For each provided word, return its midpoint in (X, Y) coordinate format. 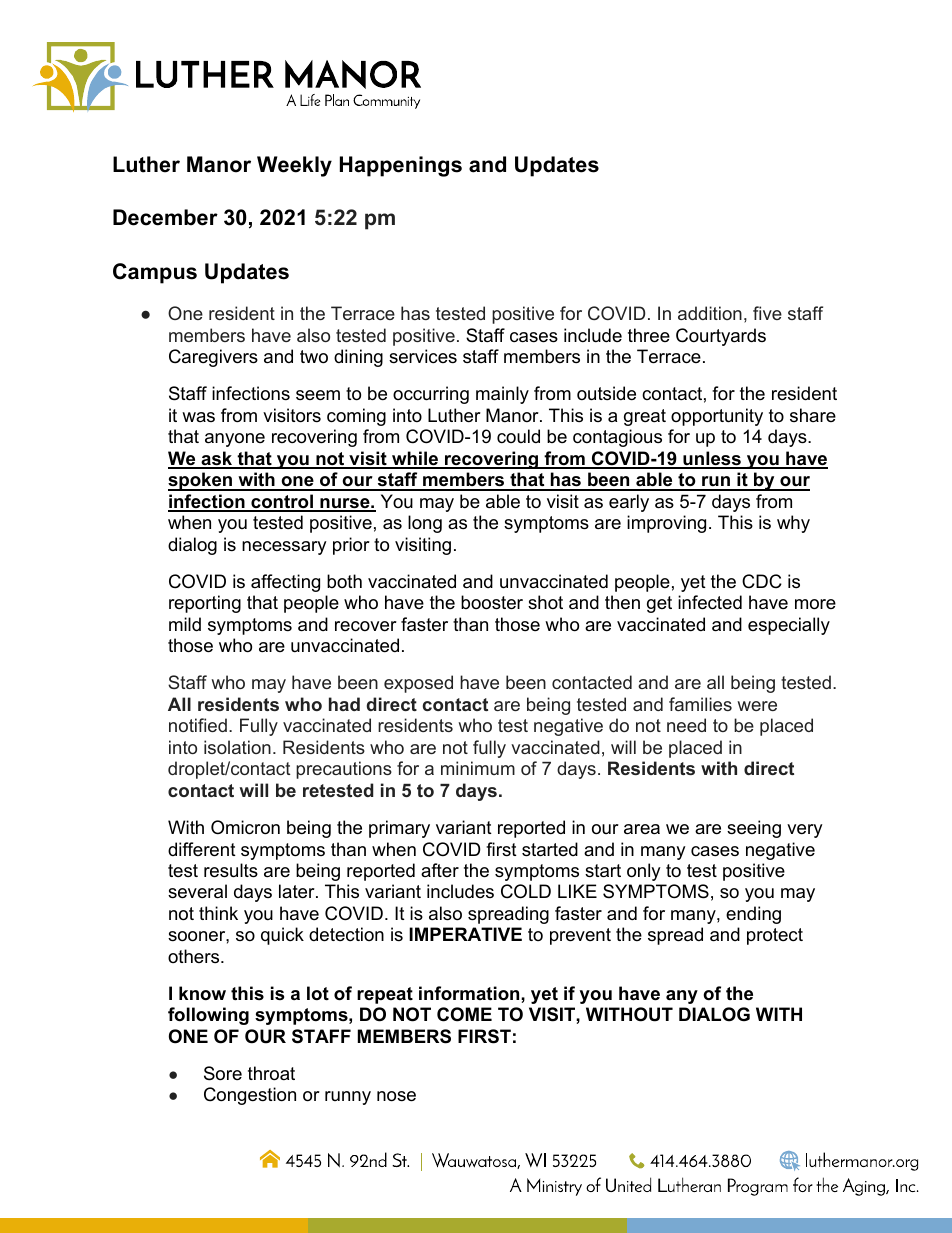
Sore (223, 1073)
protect (775, 936)
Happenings (401, 166)
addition (710, 313)
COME (464, 1014)
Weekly (294, 166)
